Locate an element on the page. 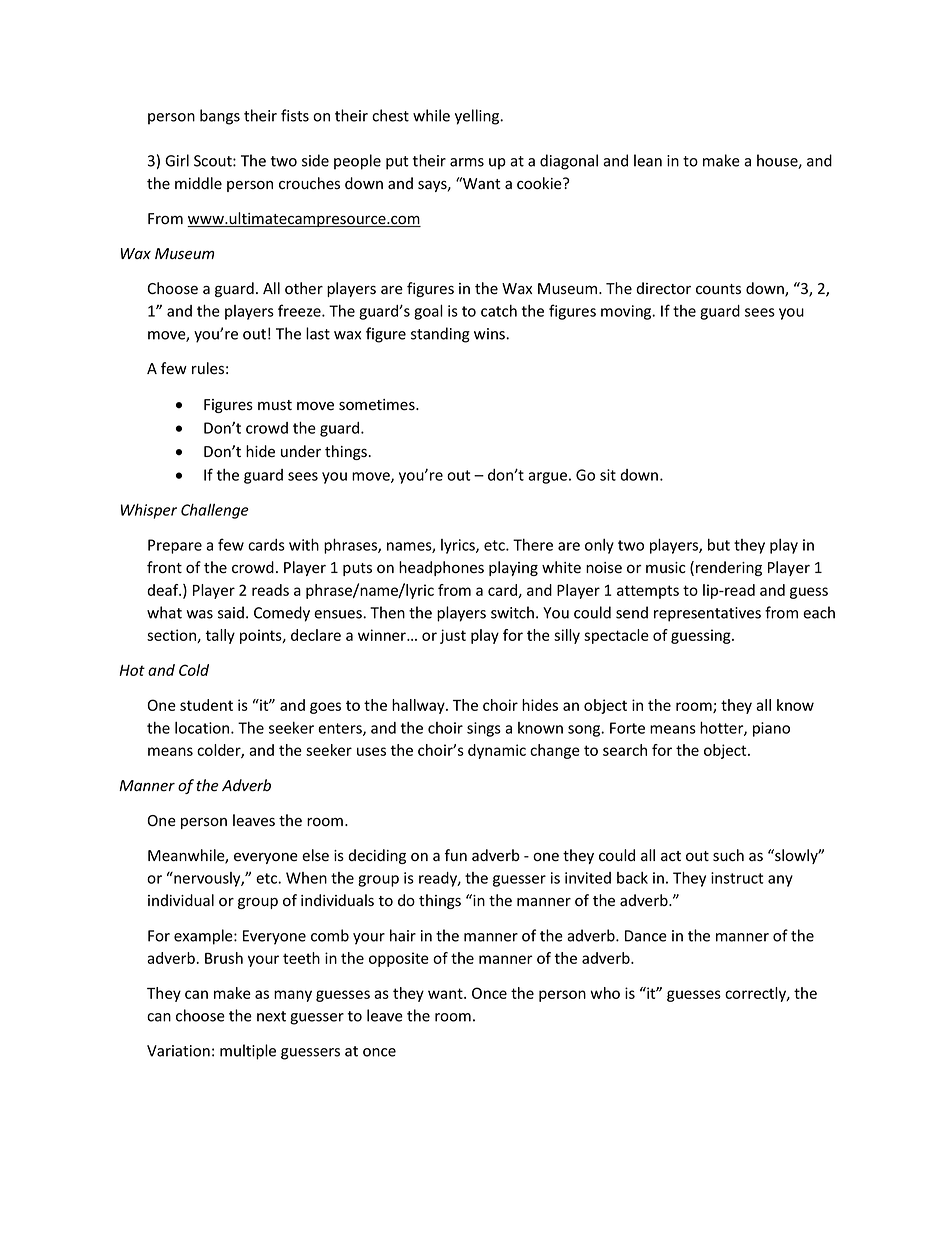 The image size is (952, 1233). Challenge is located at coordinates (215, 511).
